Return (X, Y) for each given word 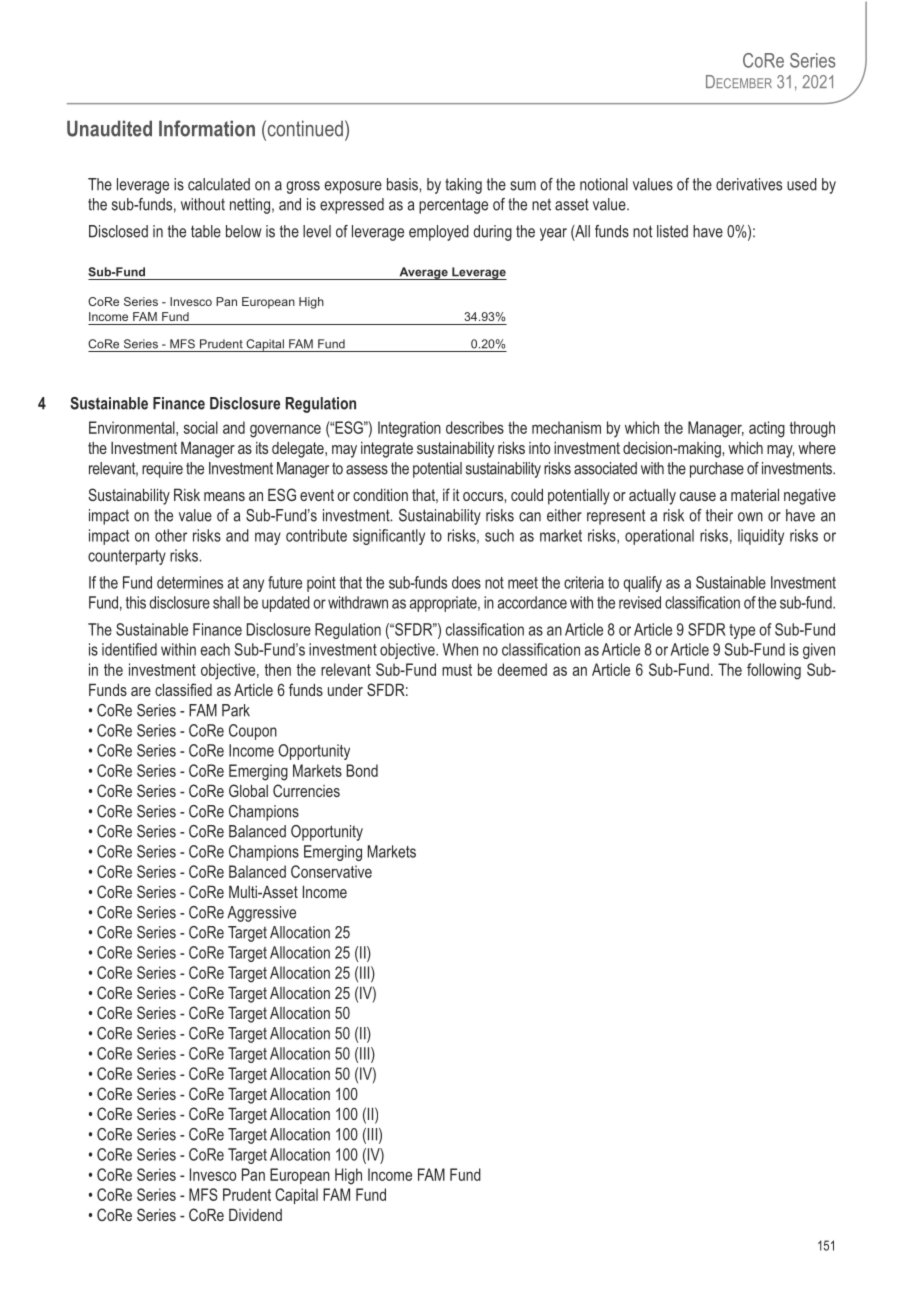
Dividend (255, 1214)
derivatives (749, 184)
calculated (219, 184)
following (774, 671)
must (457, 670)
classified (183, 689)
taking (463, 186)
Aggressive (261, 914)
